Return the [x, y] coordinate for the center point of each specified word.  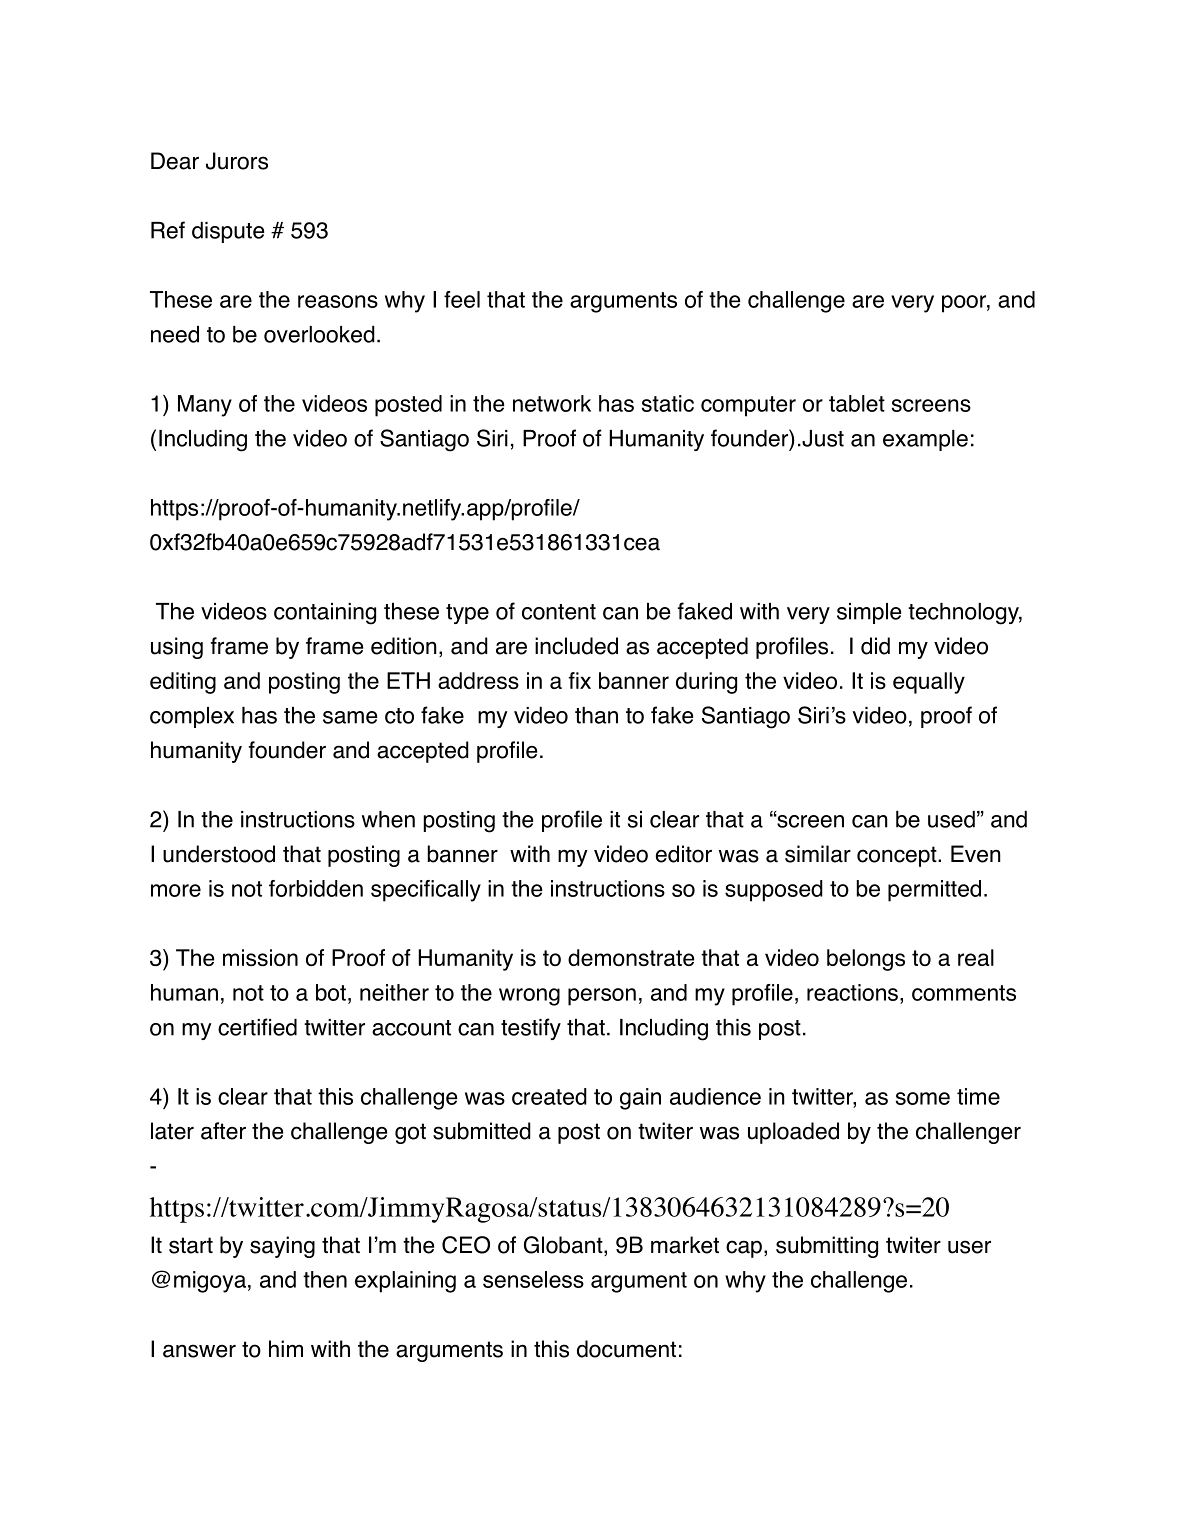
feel [462, 299]
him [286, 1348]
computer [748, 406]
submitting [827, 1247]
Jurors [237, 161]
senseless [533, 1279]
